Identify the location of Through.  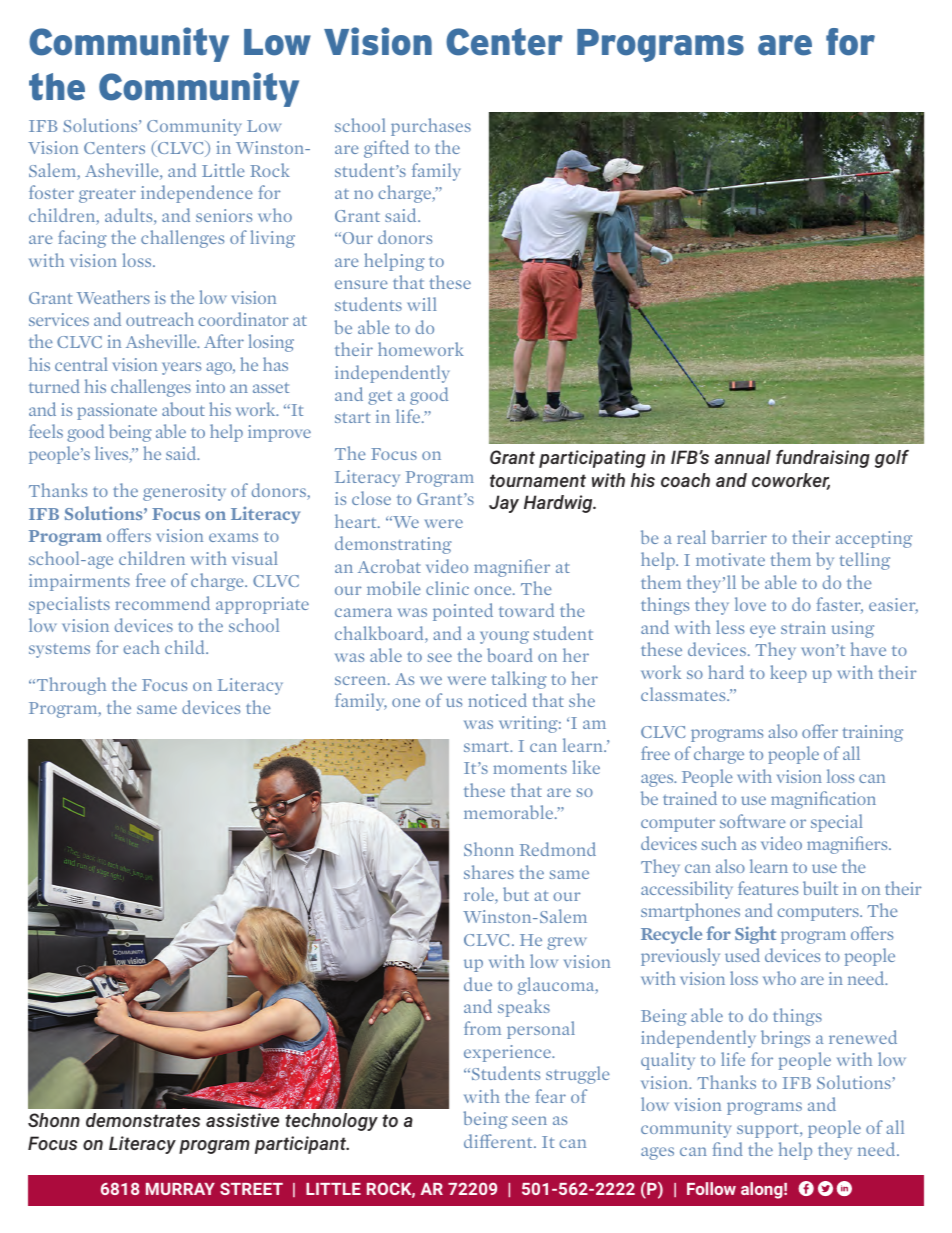
(70, 686).
